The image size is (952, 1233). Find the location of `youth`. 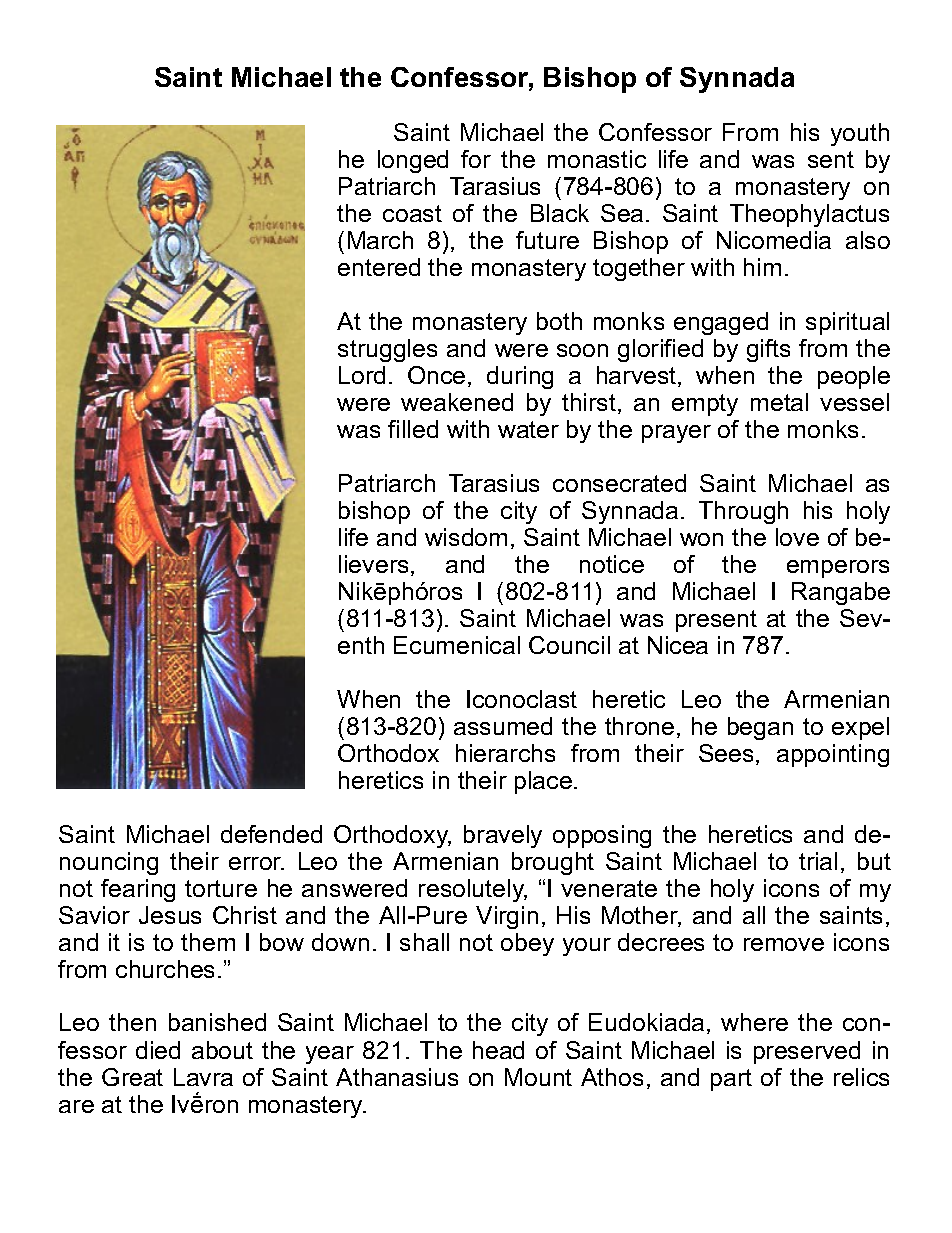

youth is located at coordinates (860, 134).
